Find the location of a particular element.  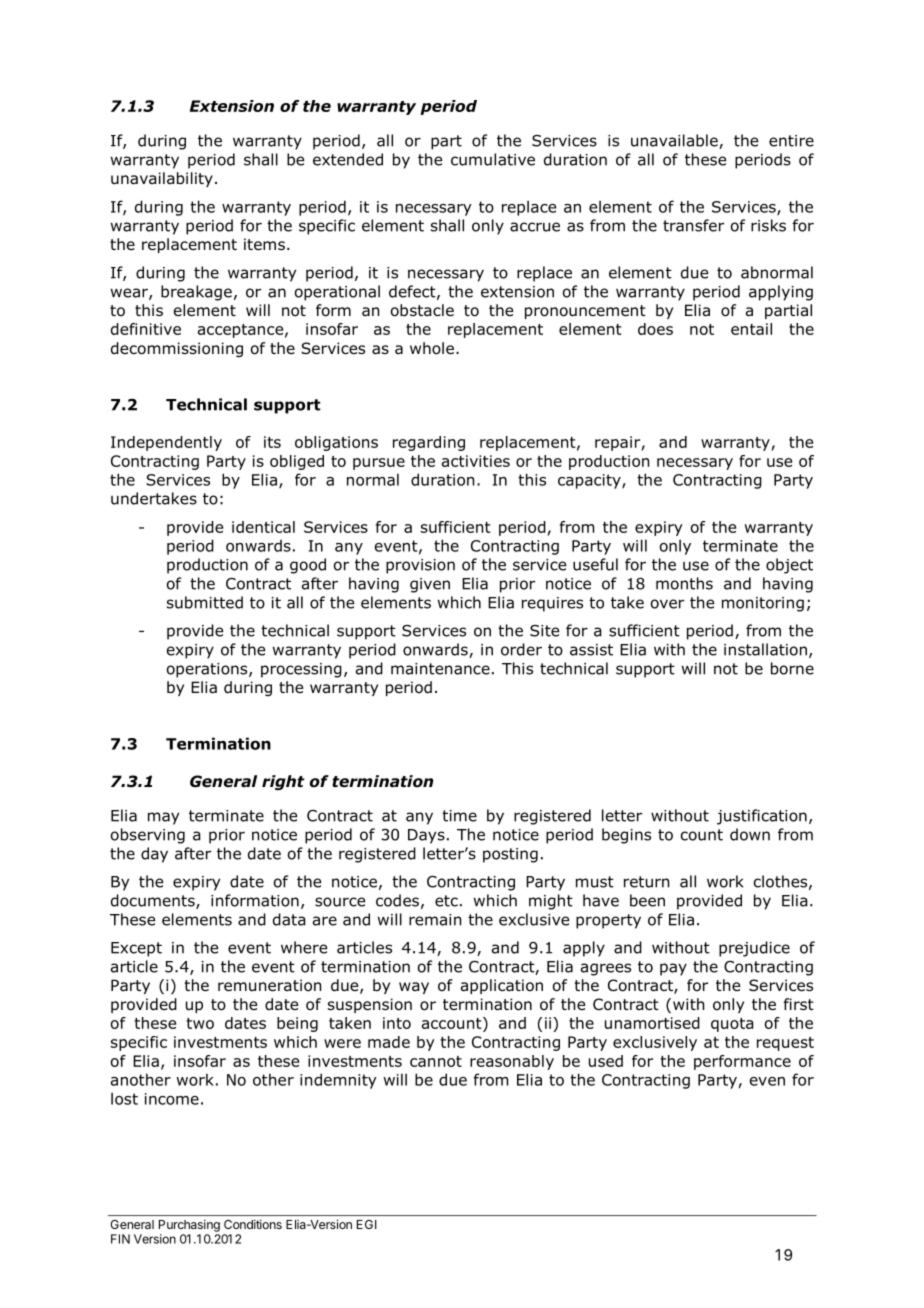

cannot is located at coordinates (436, 1061).
